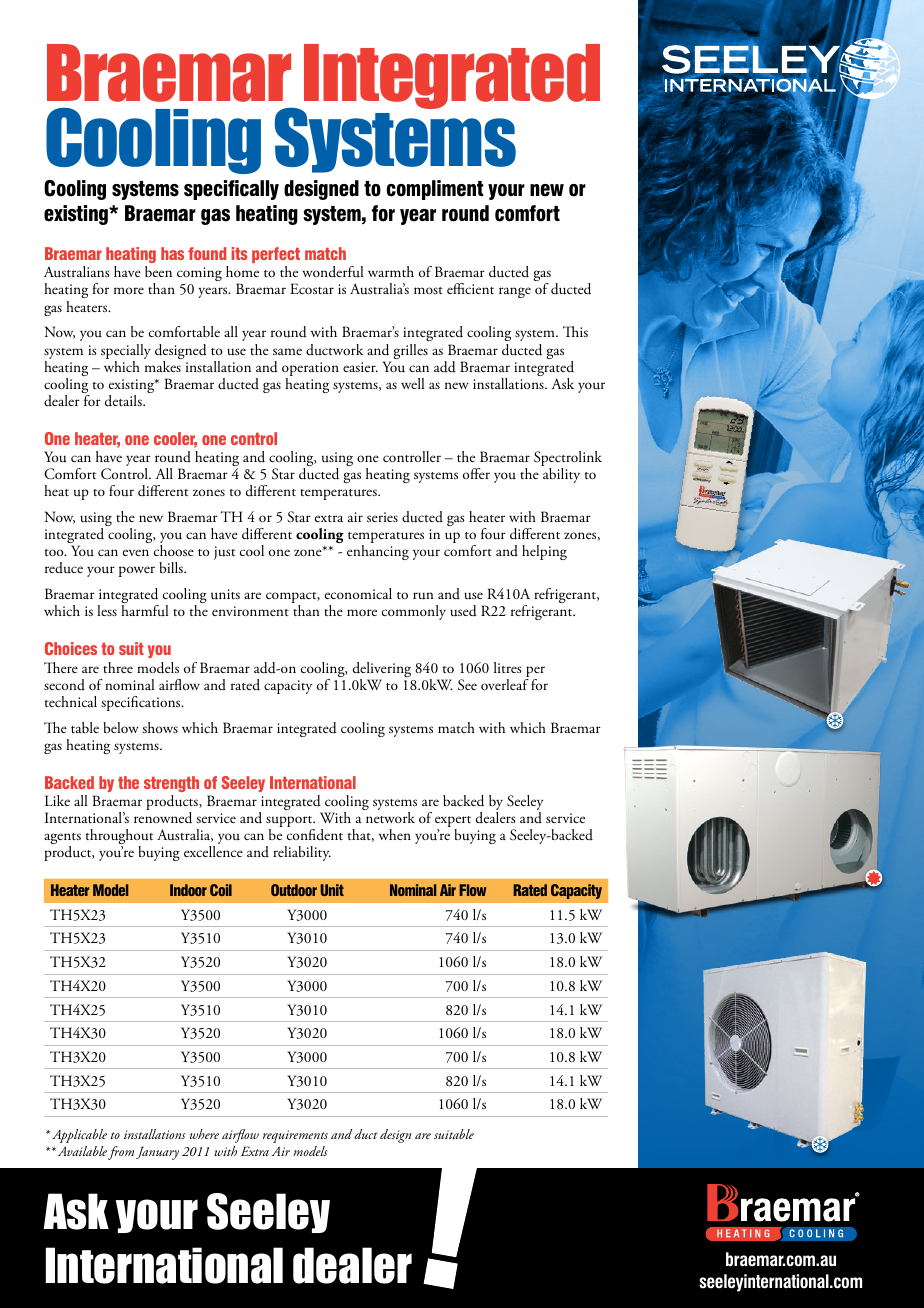 The width and height of the page is (924, 1308). Describe the element at coordinates (310, 370) in the page. I see `operation` at that location.
